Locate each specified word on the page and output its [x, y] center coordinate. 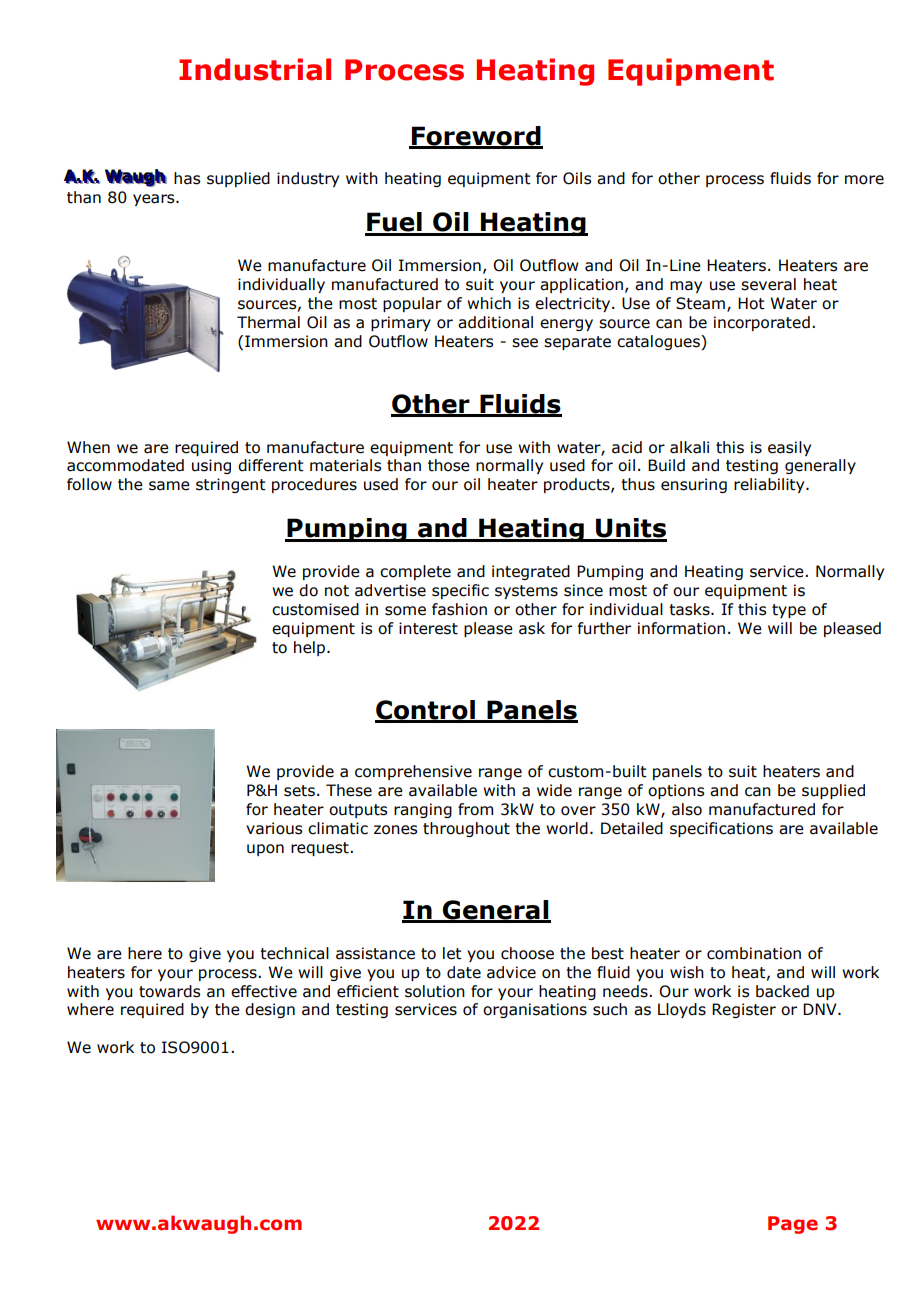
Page [793, 1225]
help [311, 648]
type [789, 611]
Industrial [255, 69]
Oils [577, 178]
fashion [459, 609]
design [270, 1010]
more [864, 180]
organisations [535, 1010]
